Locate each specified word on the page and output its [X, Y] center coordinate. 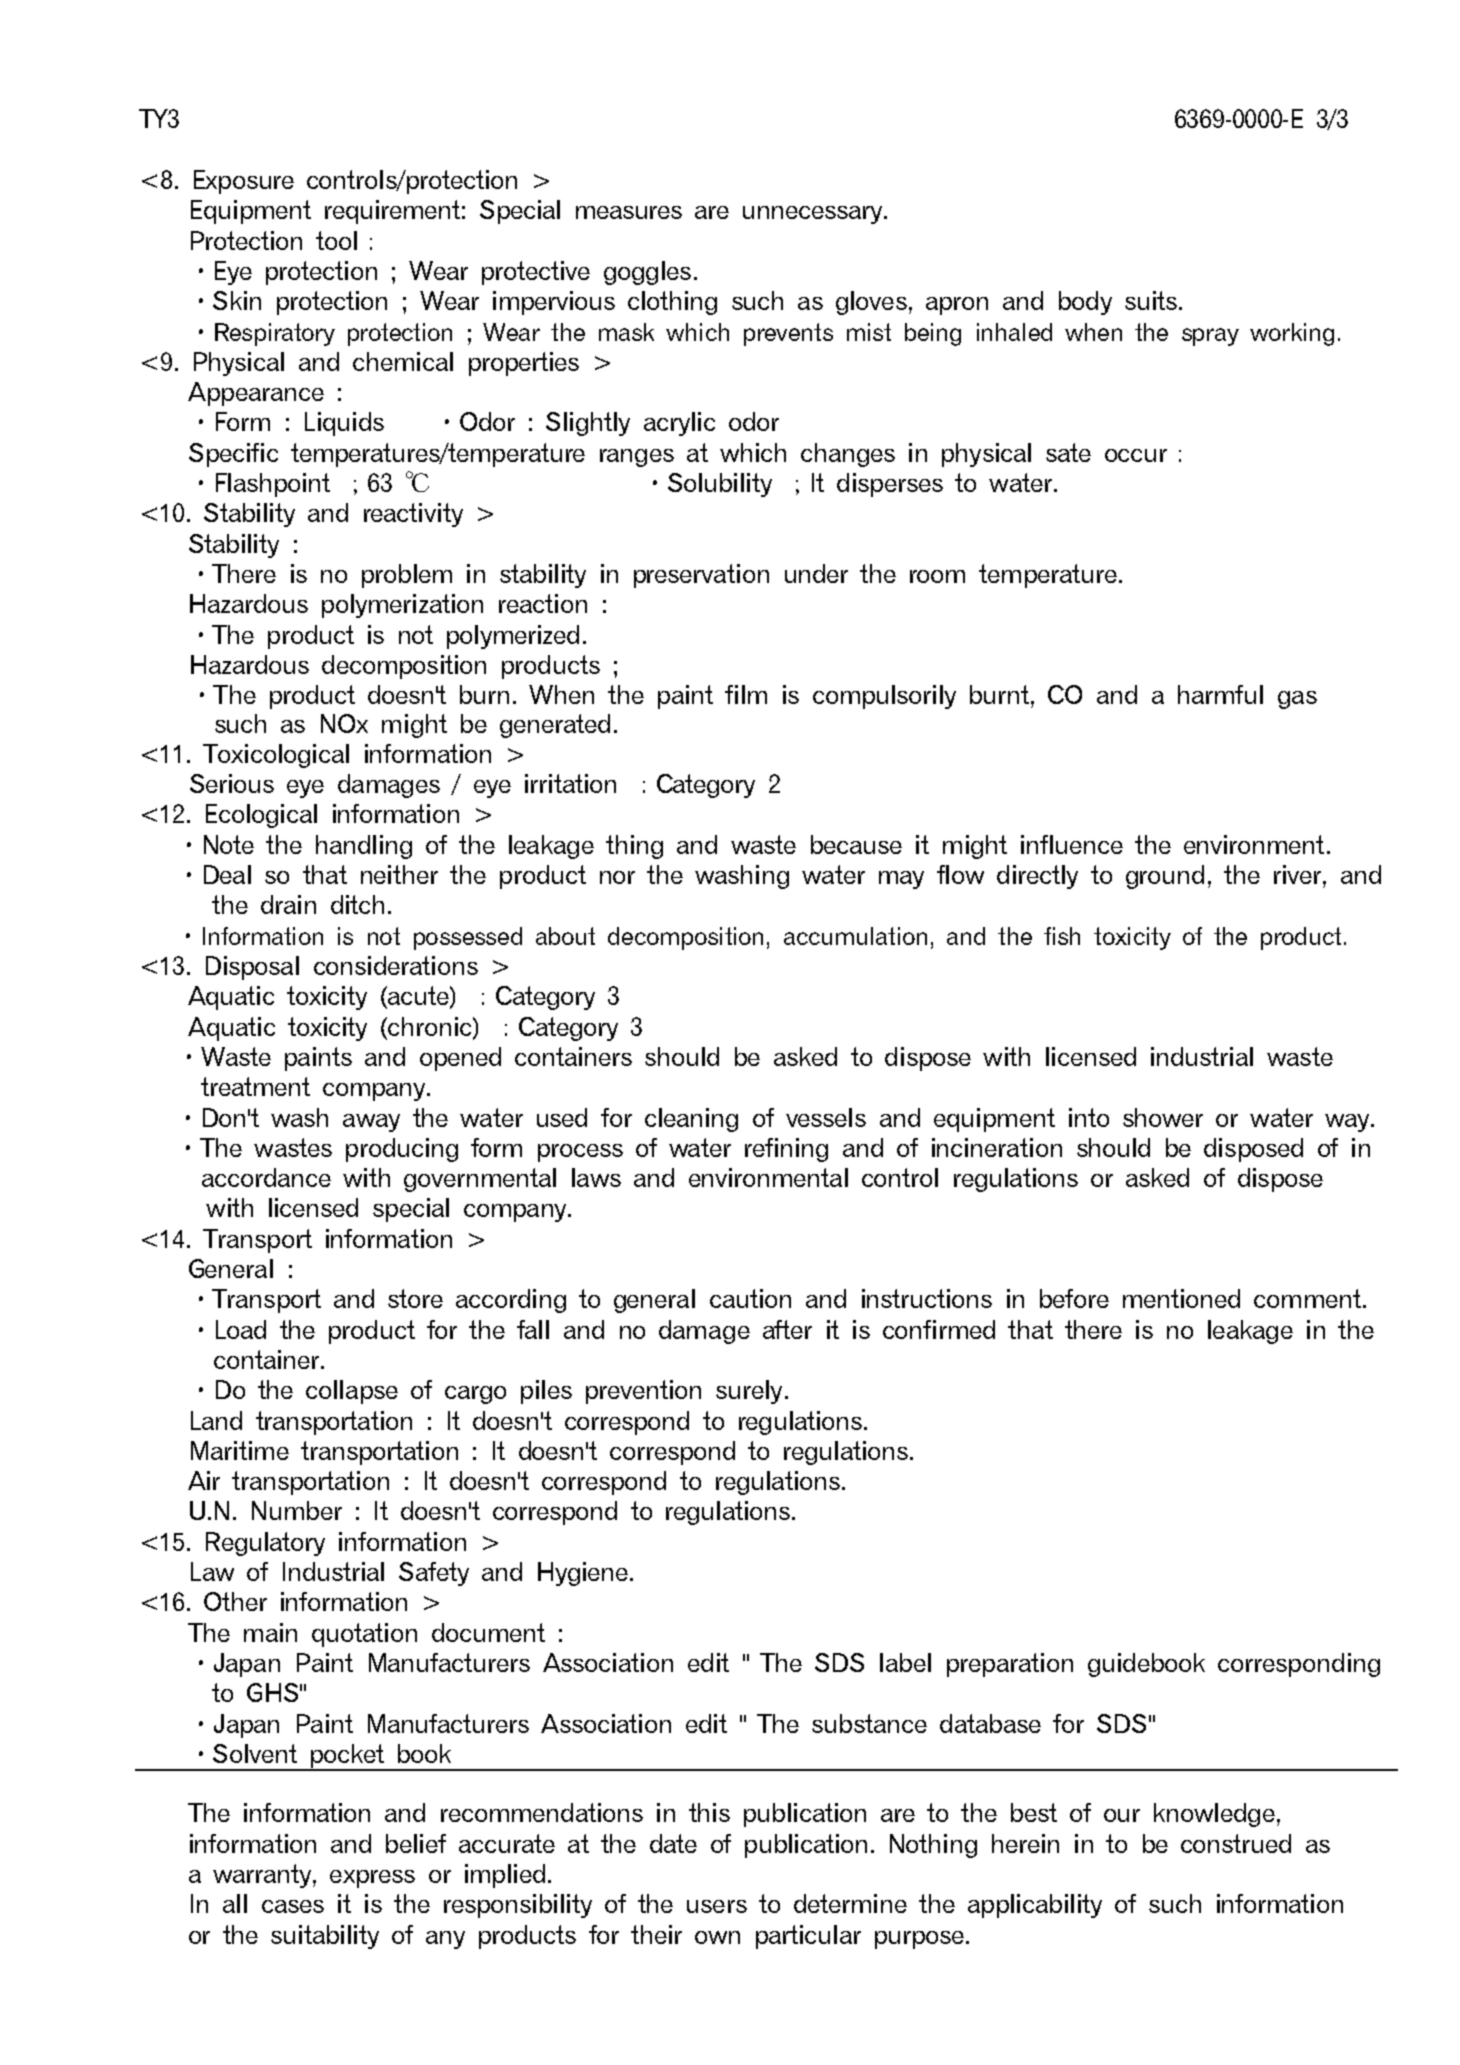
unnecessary [812, 215]
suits [1151, 300]
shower [1163, 1117]
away [371, 1123]
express [372, 1879]
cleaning [691, 1120]
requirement [392, 212]
